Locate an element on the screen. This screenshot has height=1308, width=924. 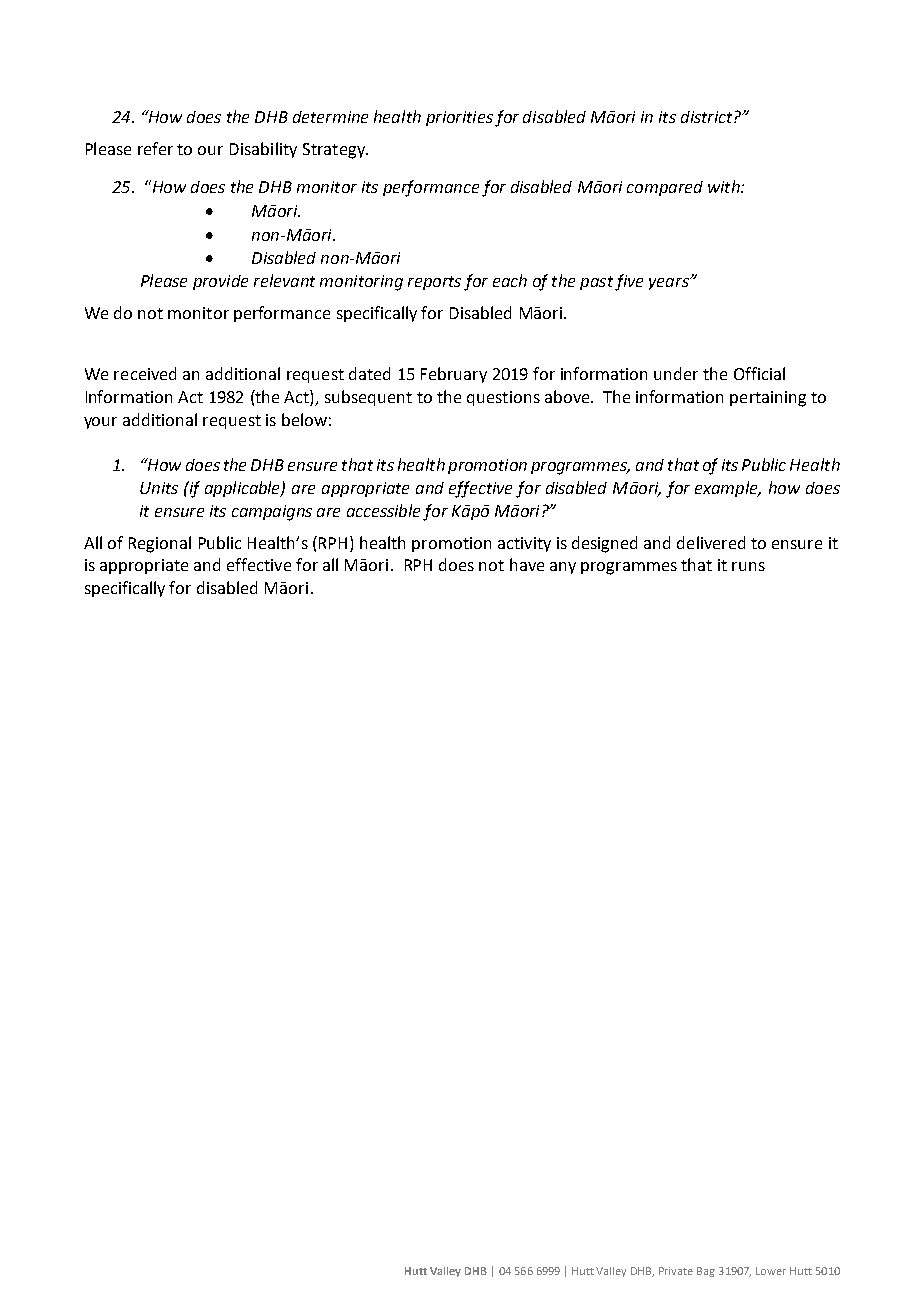
district is located at coordinates (708, 117).
